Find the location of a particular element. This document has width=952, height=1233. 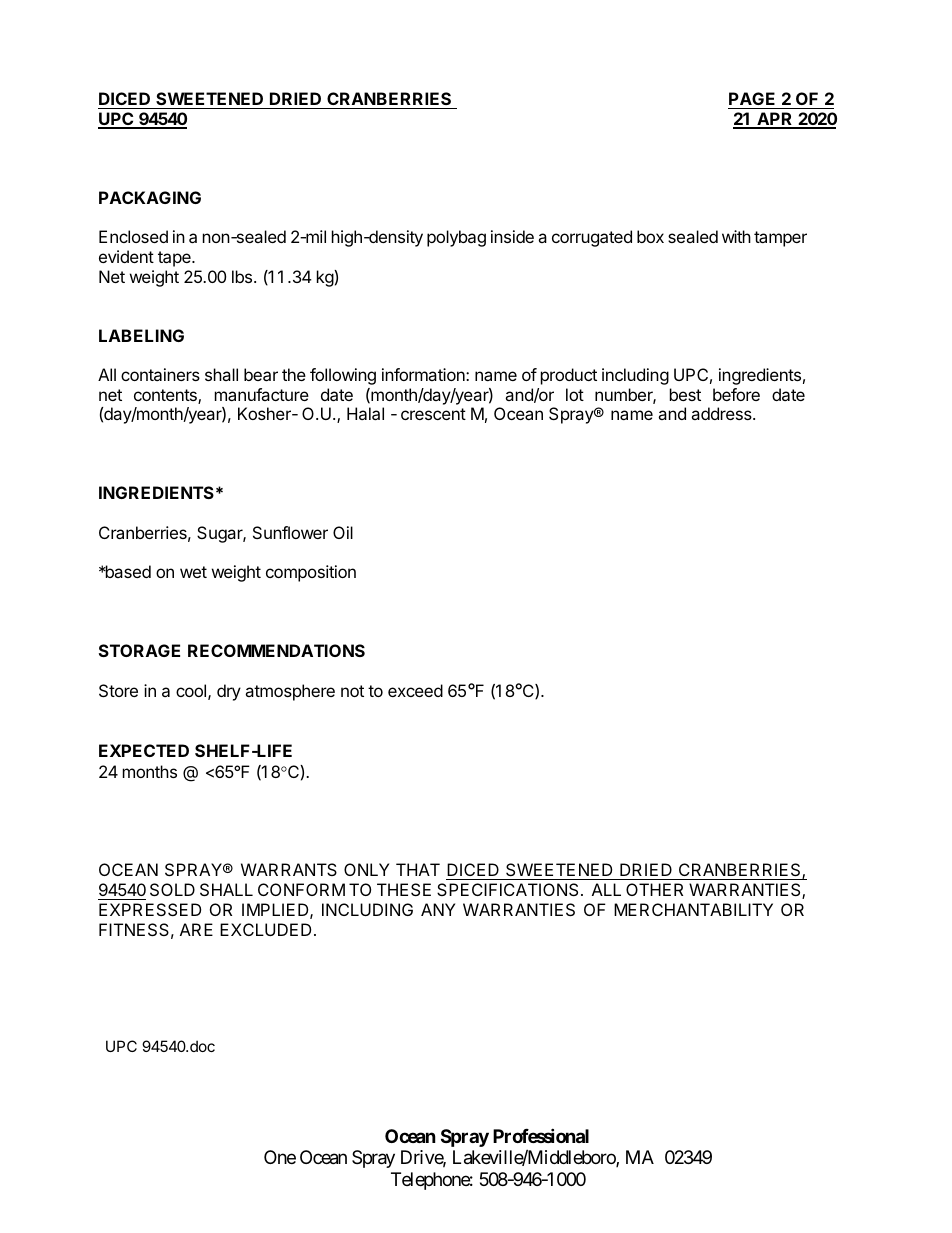

contents is located at coordinates (166, 396).
